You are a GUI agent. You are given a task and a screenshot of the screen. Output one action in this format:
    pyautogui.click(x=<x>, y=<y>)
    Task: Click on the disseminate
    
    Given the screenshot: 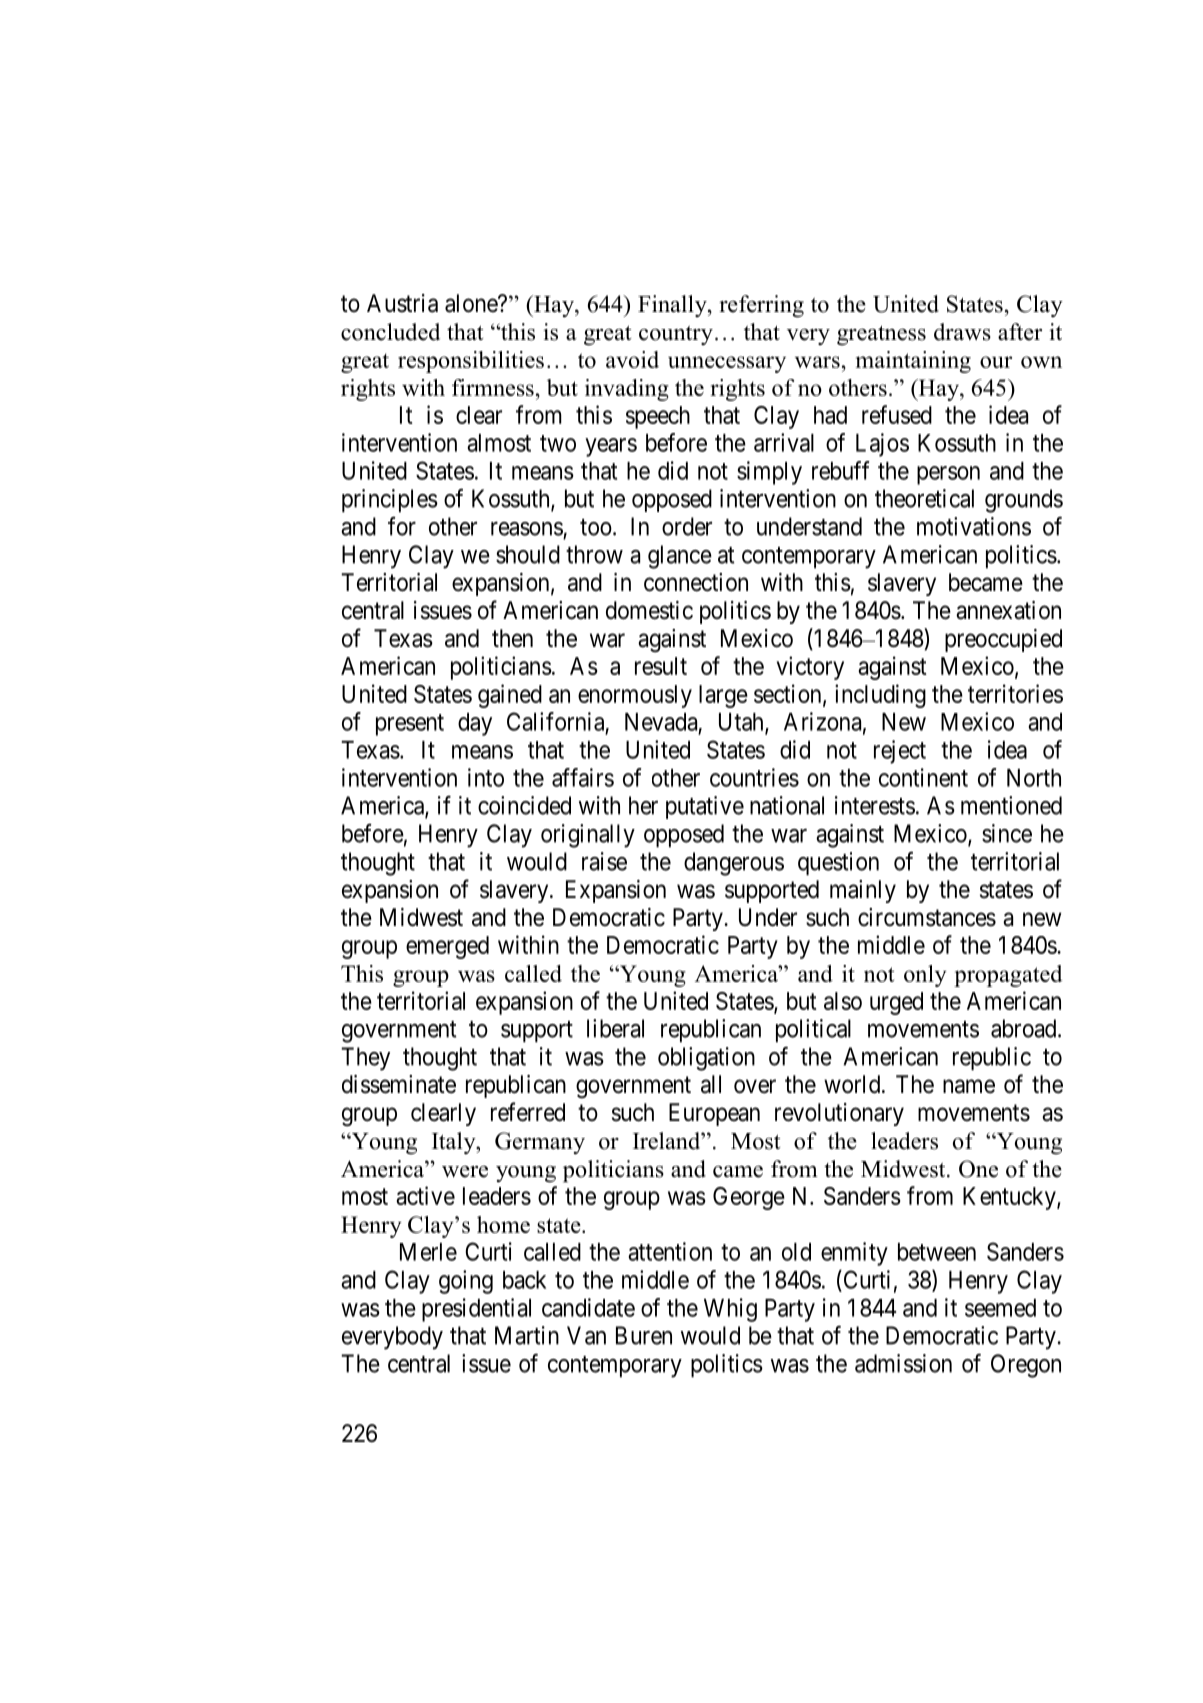 What is the action you would take?
    pyautogui.click(x=399, y=1084)
